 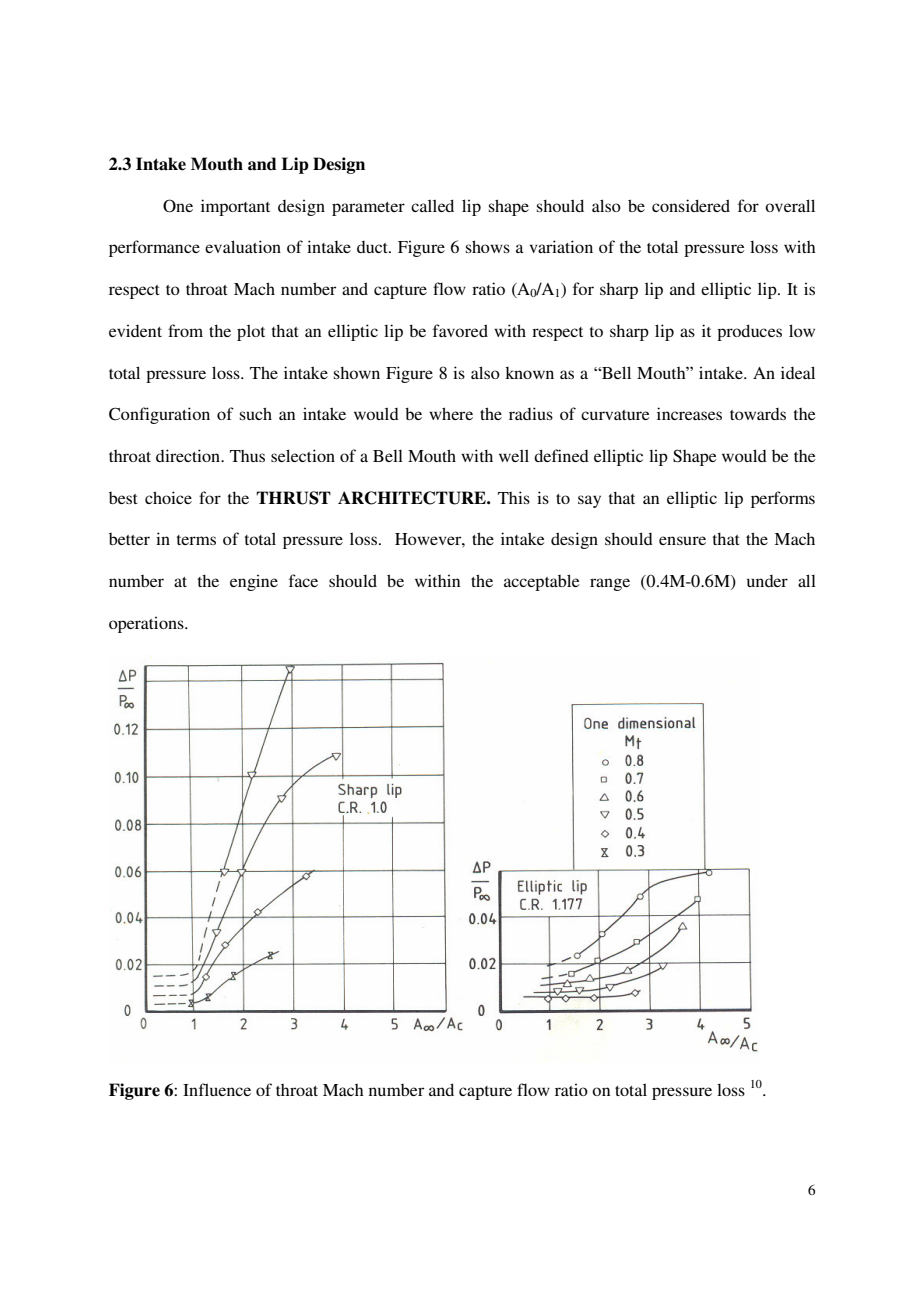 What do you see at coordinates (254, 582) in the screenshot?
I see `engine` at bounding box center [254, 582].
